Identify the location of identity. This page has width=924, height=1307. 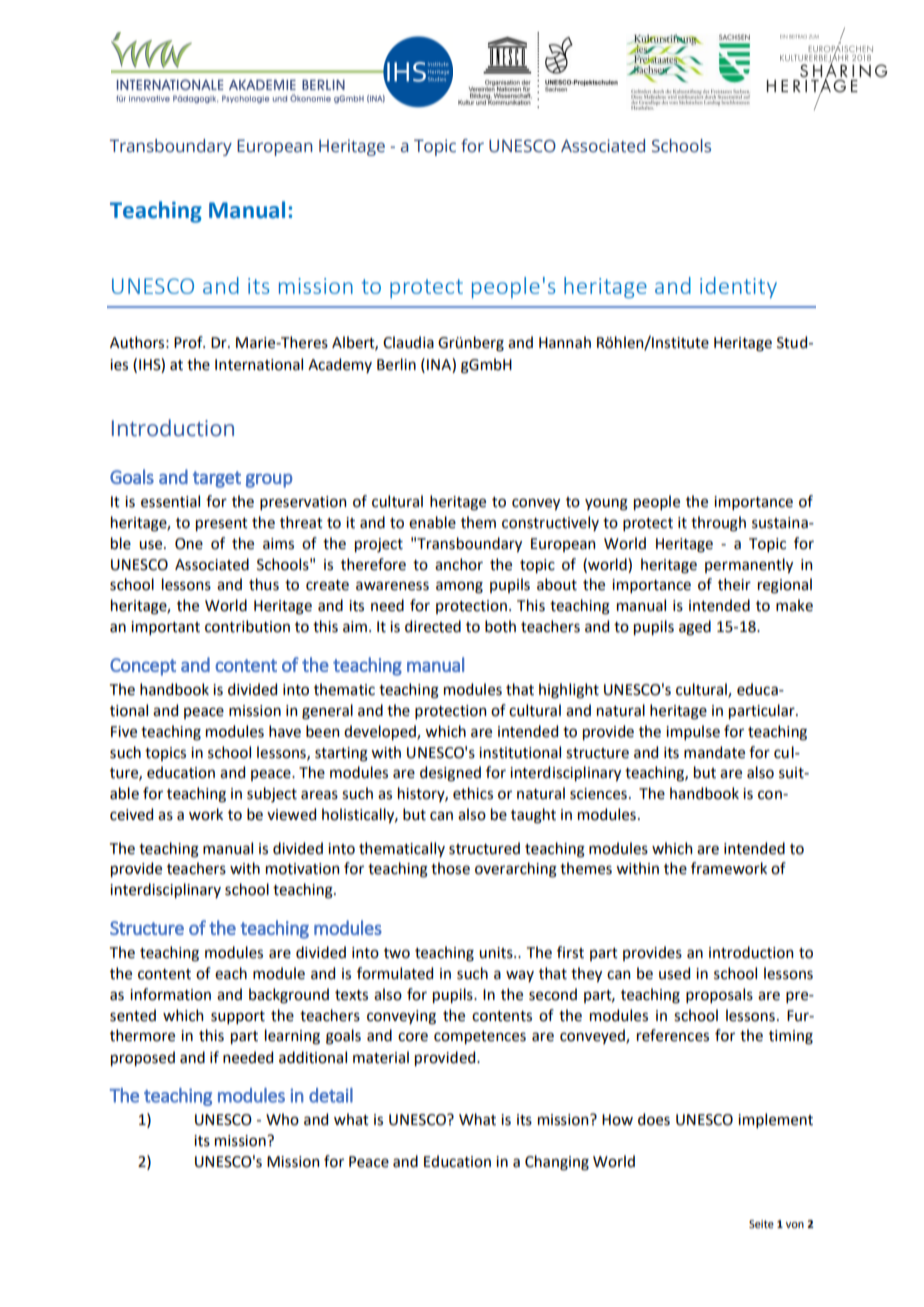
(738, 287).
